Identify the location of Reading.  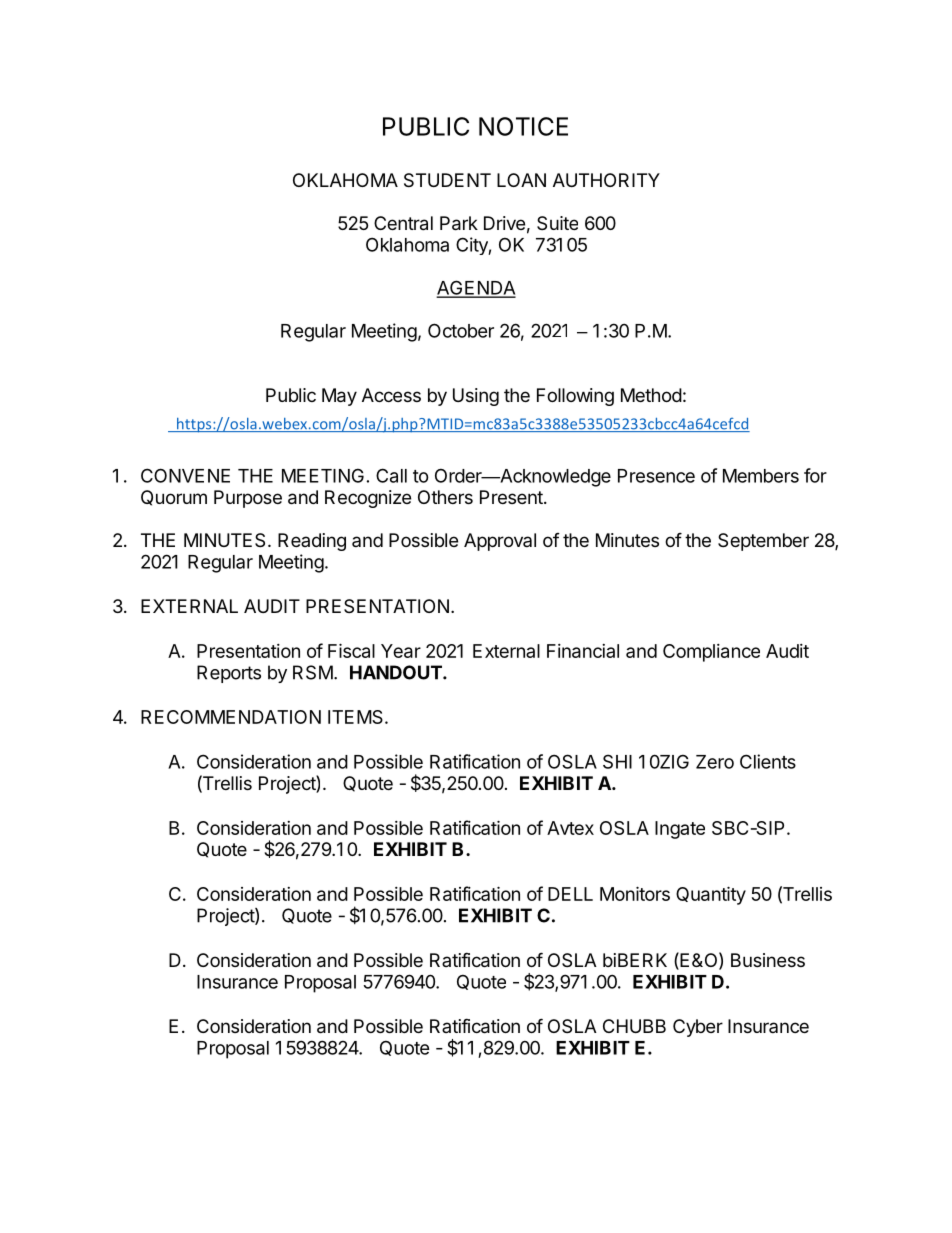
(312, 542).
